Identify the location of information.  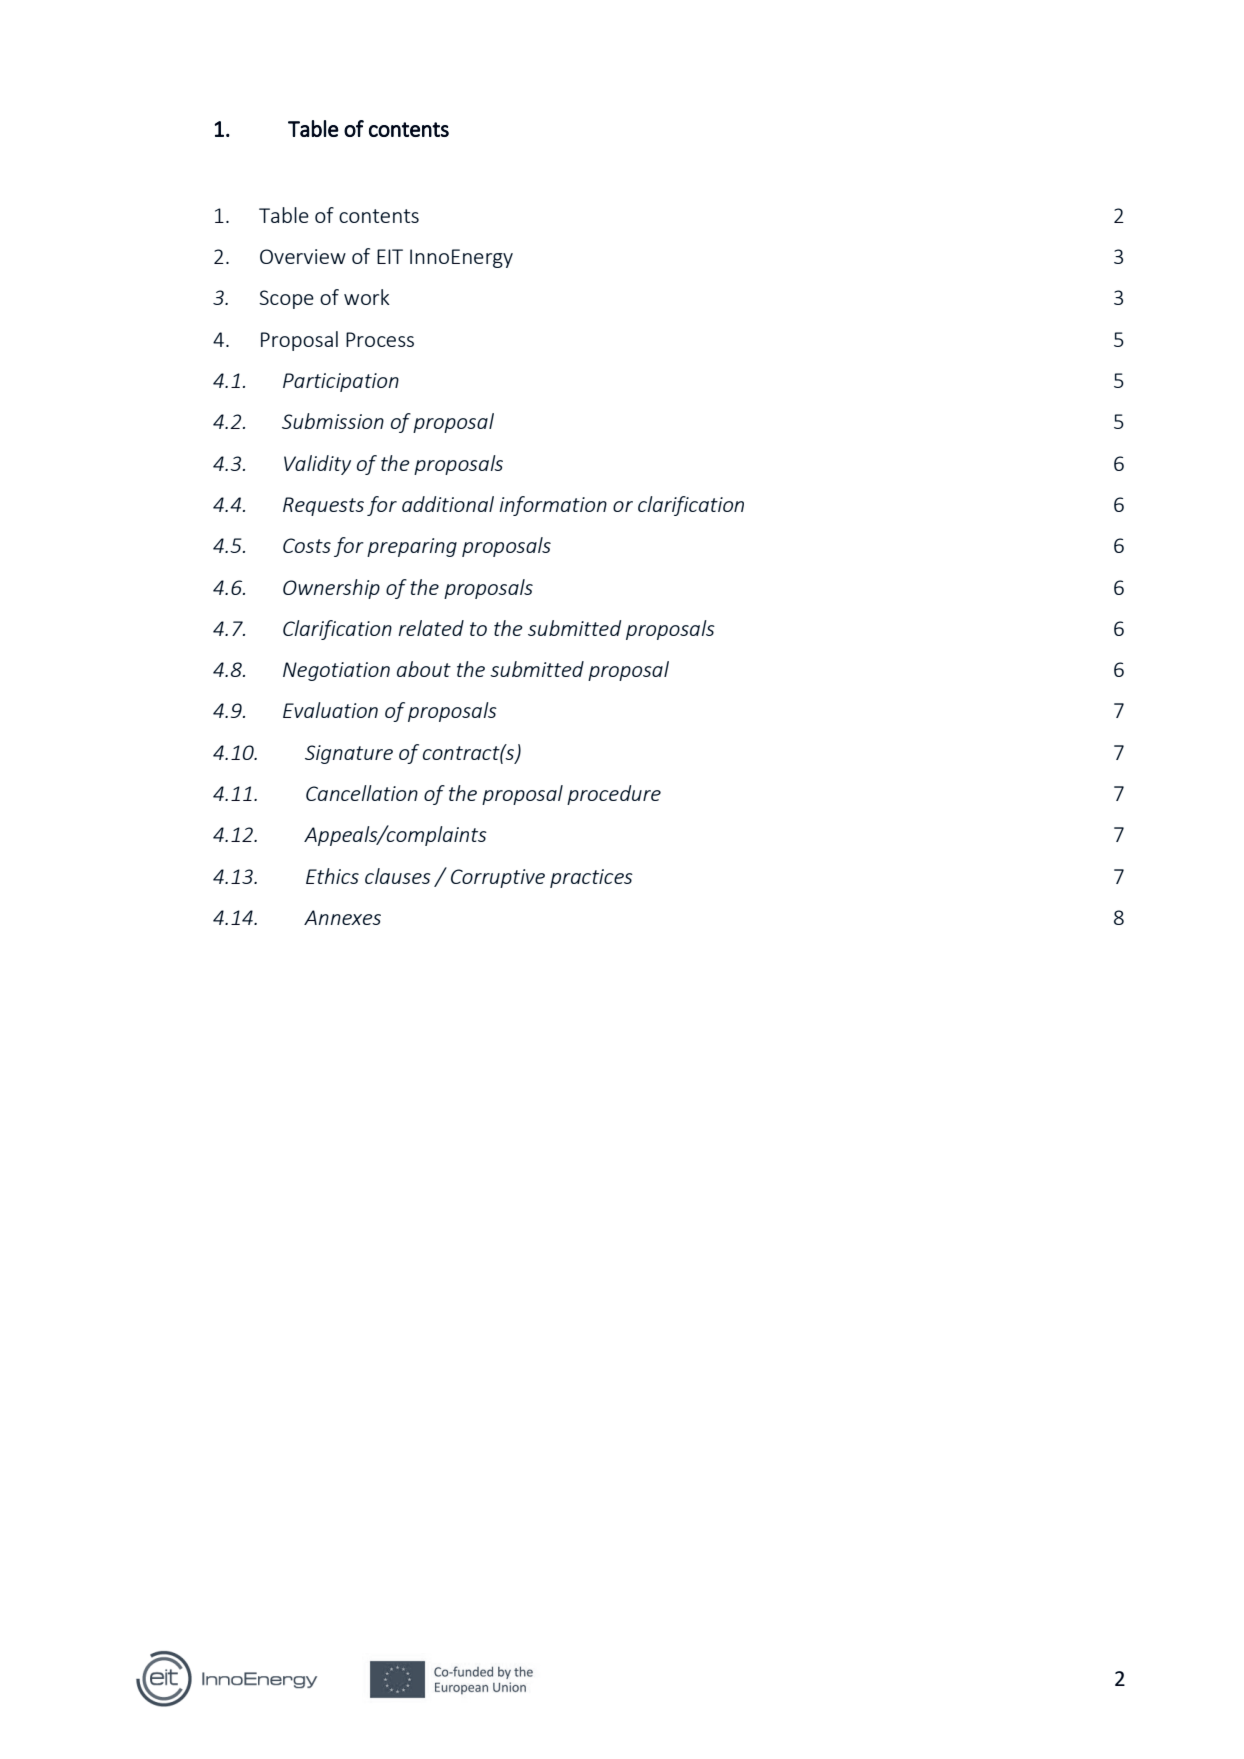
(553, 506).
